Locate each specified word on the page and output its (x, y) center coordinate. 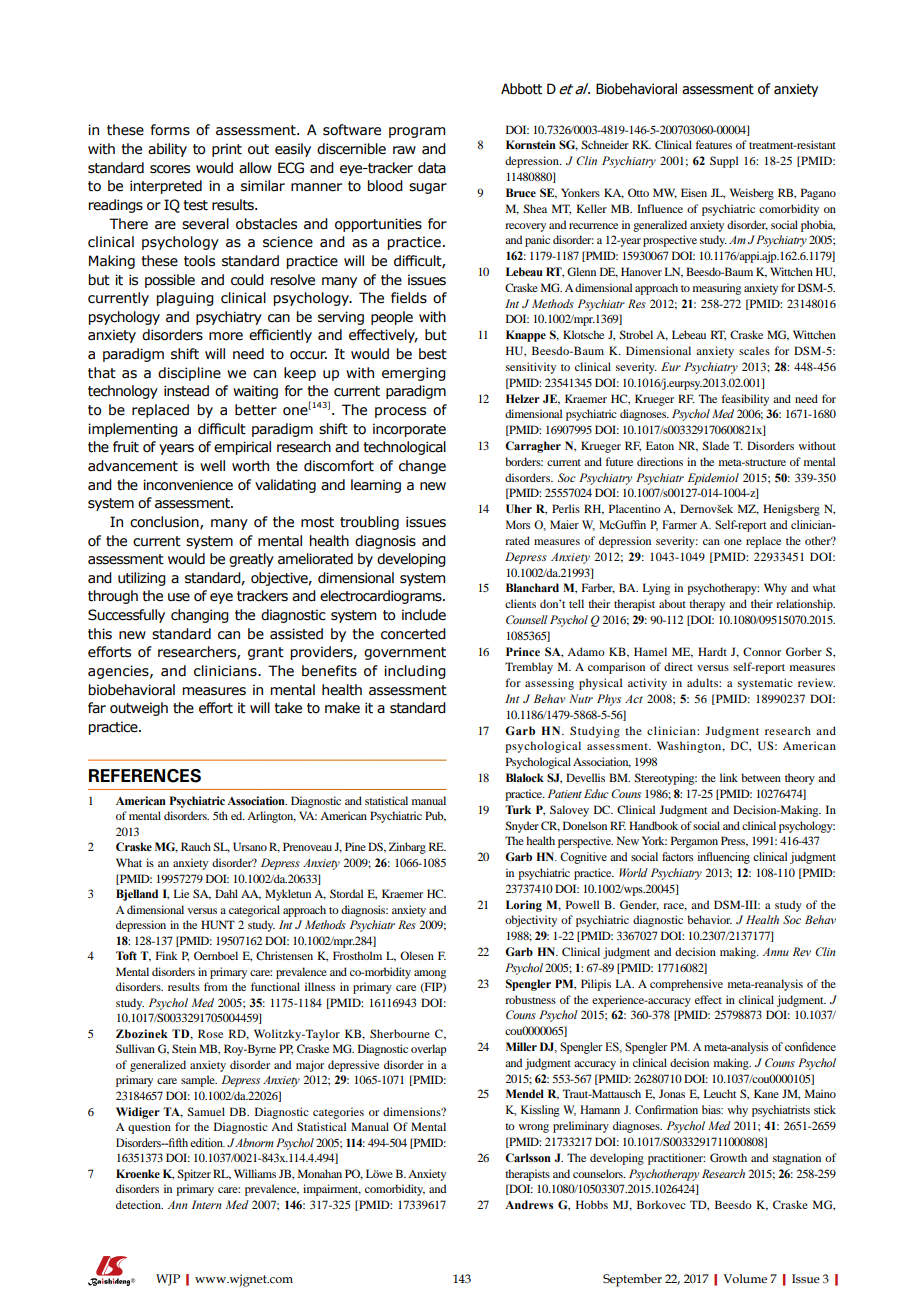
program (417, 132)
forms (170, 130)
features (713, 144)
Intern (207, 1204)
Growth (728, 1157)
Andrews (529, 1204)
